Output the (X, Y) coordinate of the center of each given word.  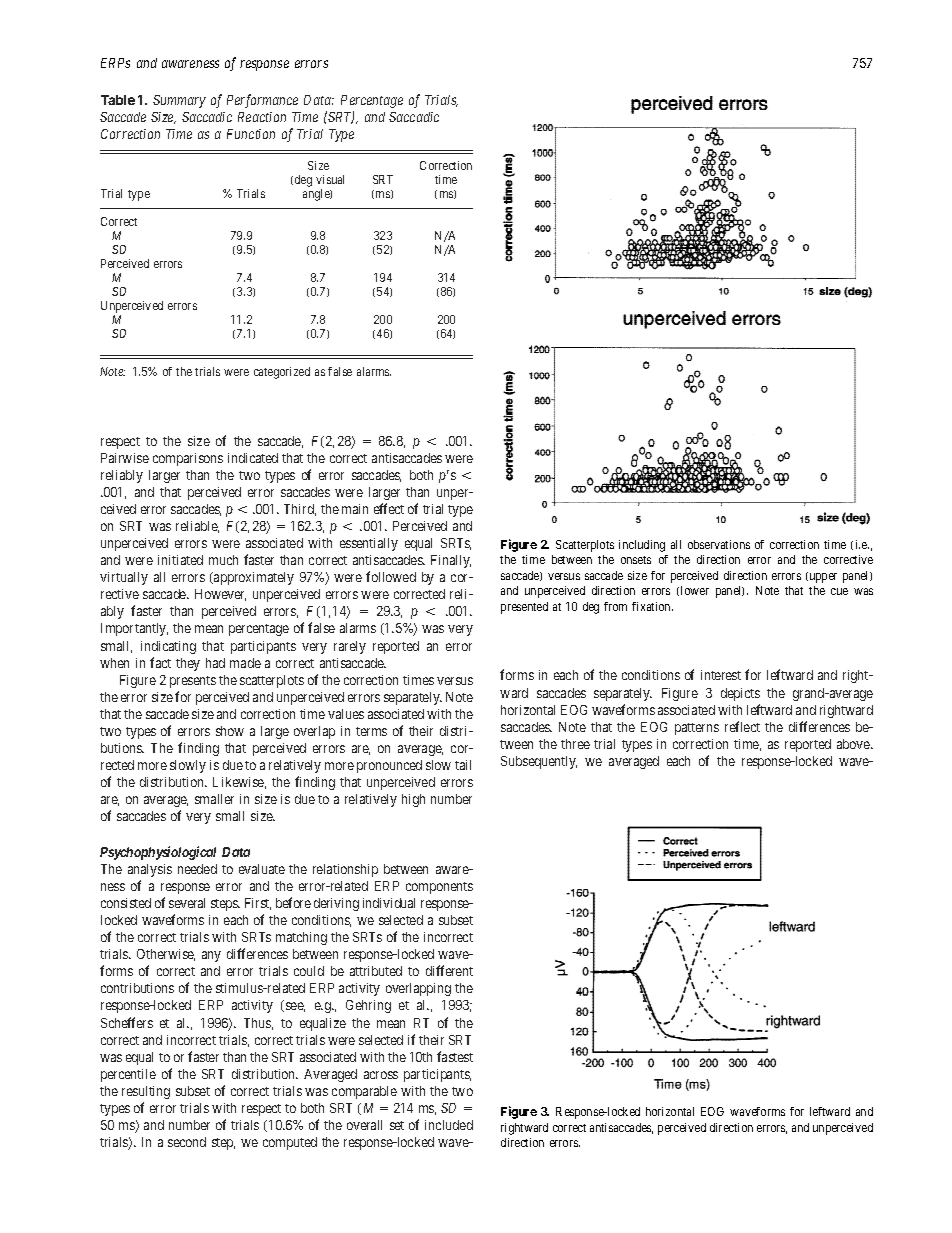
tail (463, 765)
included (449, 1125)
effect (389, 508)
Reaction (262, 117)
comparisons (188, 459)
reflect (742, 726)
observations (719, 544)
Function (251, 134)
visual (330, 179)
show (230, 731)
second (187, 1142)
